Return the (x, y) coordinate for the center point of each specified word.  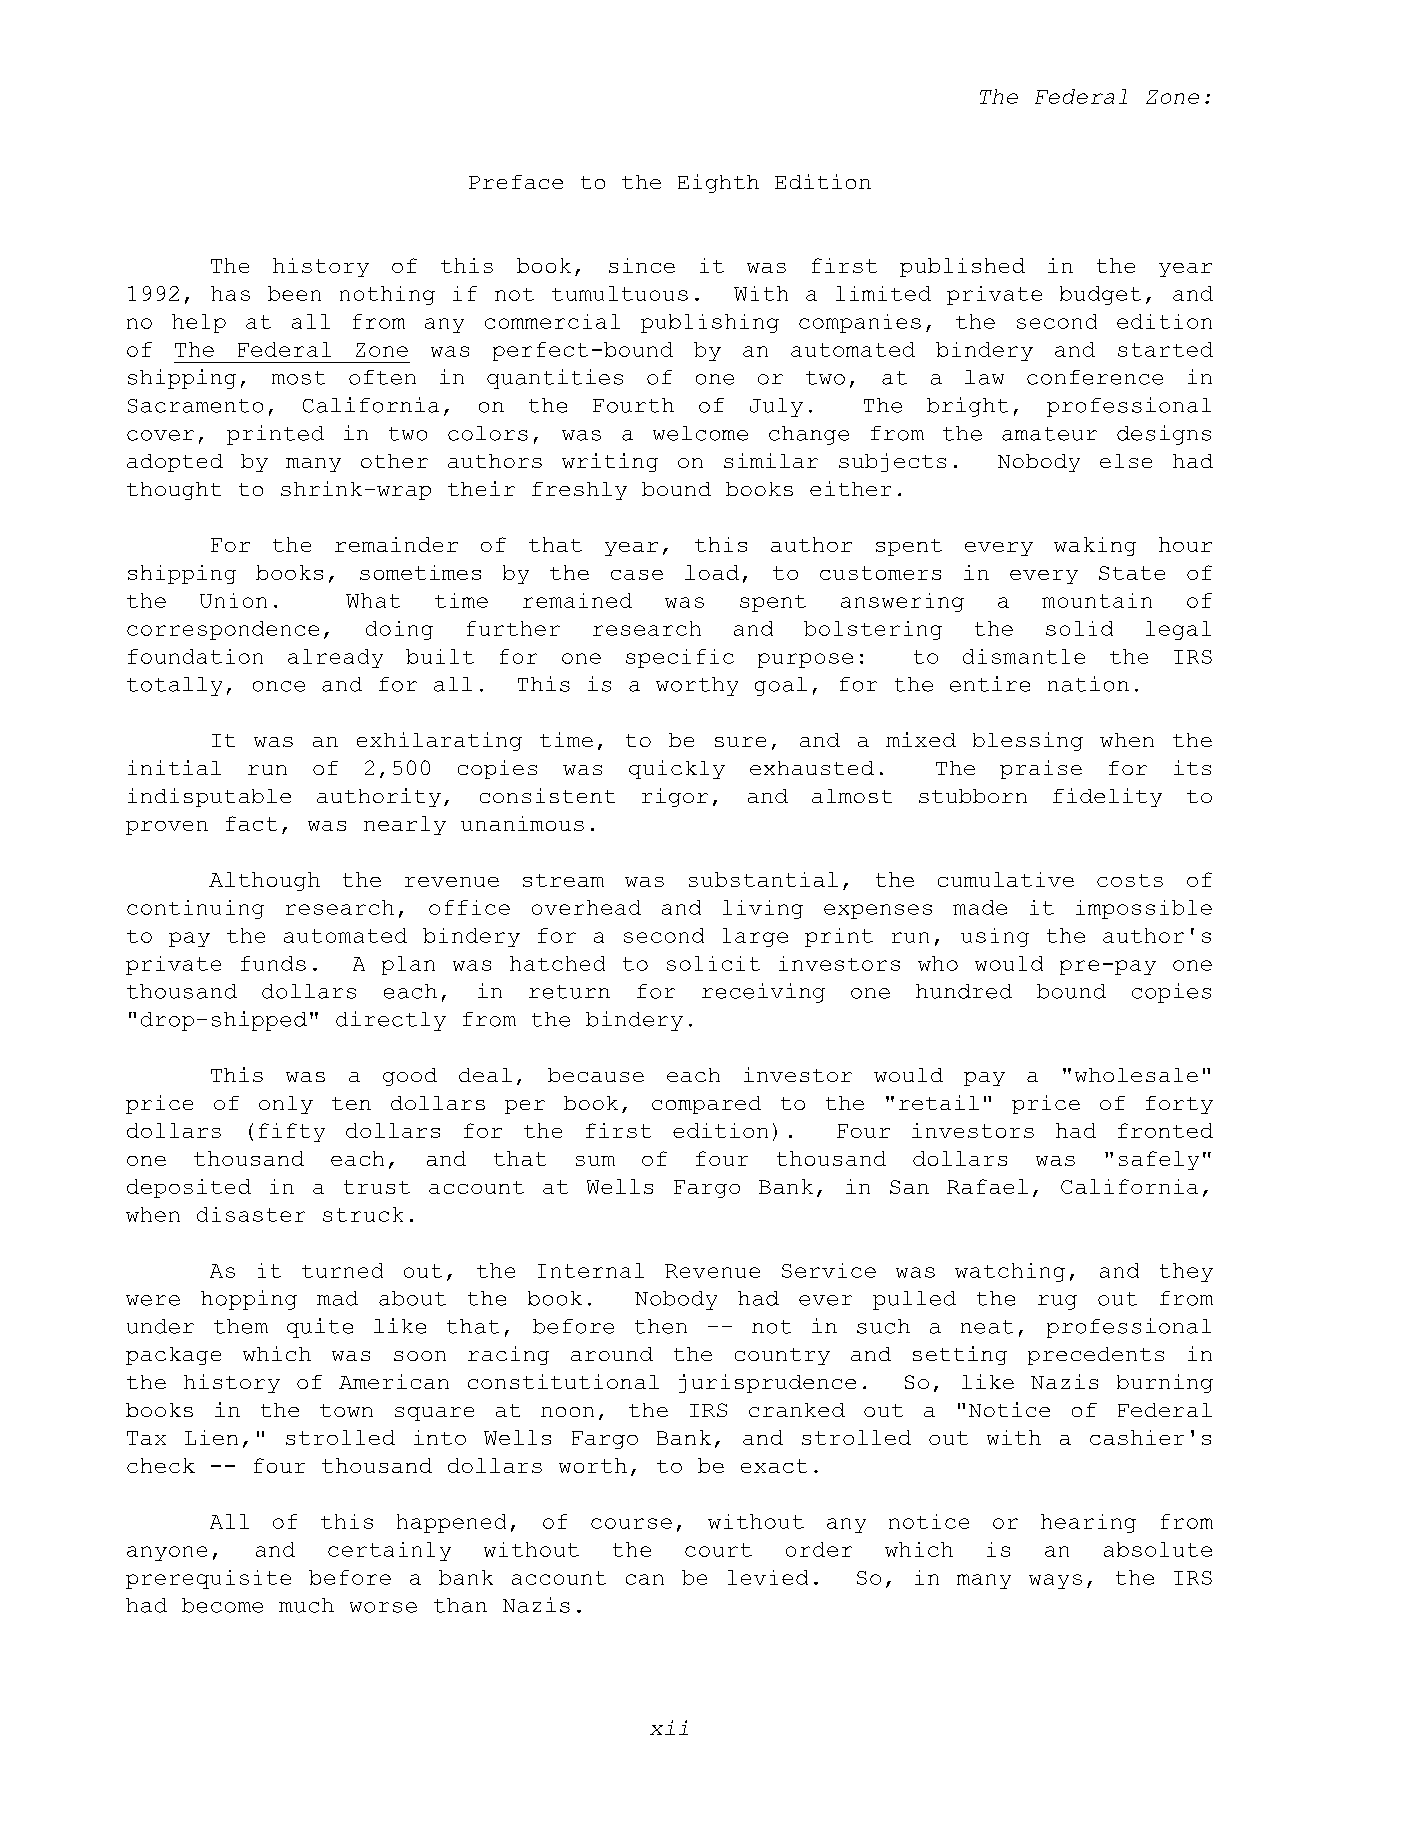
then (661, 1326)
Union (233, 600)
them (241, 1326)
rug (1057, 1302)
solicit (713, 963)
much (306, 1605)
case (637, 575)
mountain (1097, 600)
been (294, 293)
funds (273, 963)
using (995, 937)
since (642, 265)
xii (669, 1727)
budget (1100, 295)
